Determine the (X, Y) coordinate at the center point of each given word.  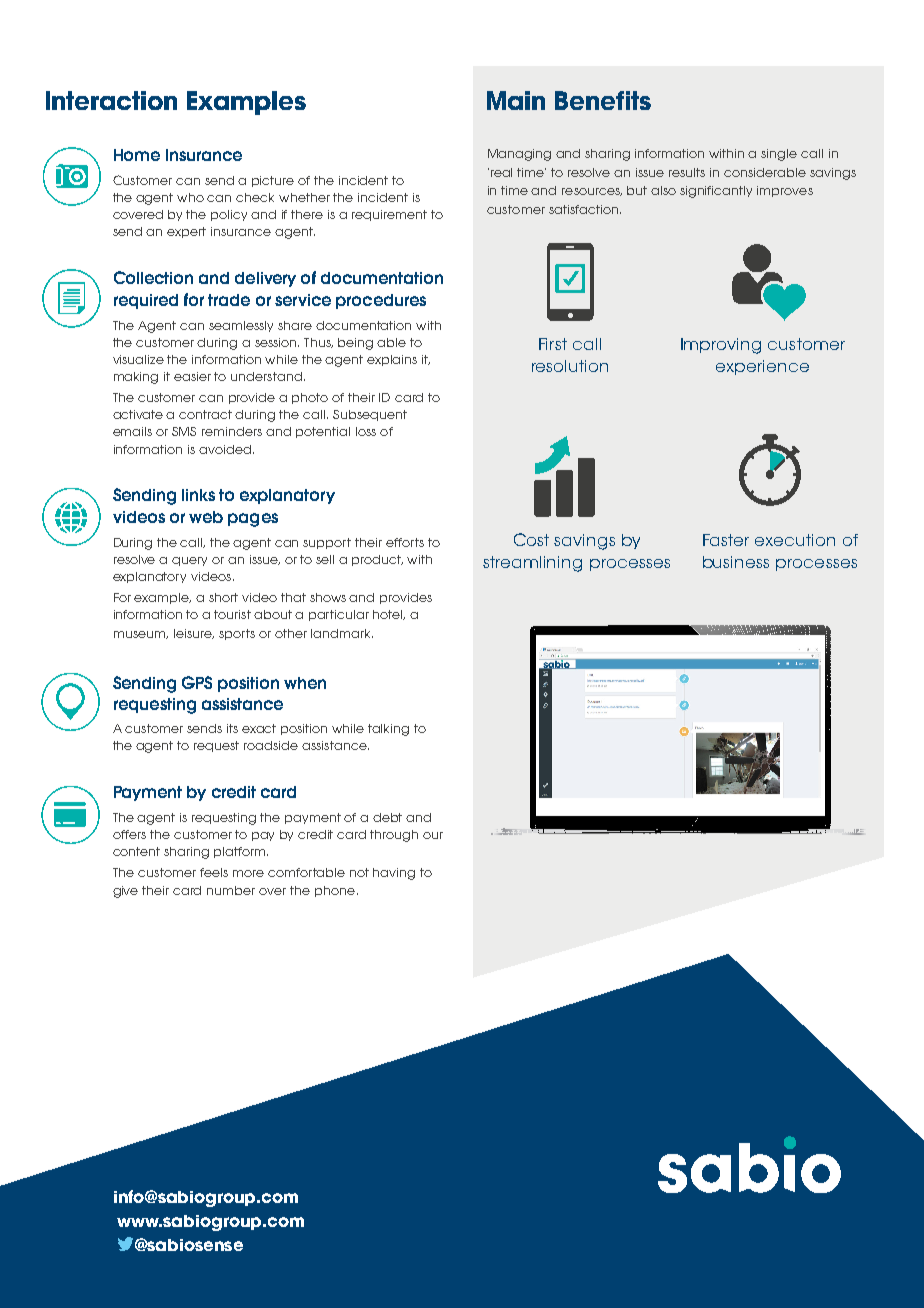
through (394, 836)
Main (516, 100)
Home (137, 155)
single (779, 155)
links (198, 495)
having (394, 874)
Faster (726, 540)
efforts (405, 542)
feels (214, 872)
